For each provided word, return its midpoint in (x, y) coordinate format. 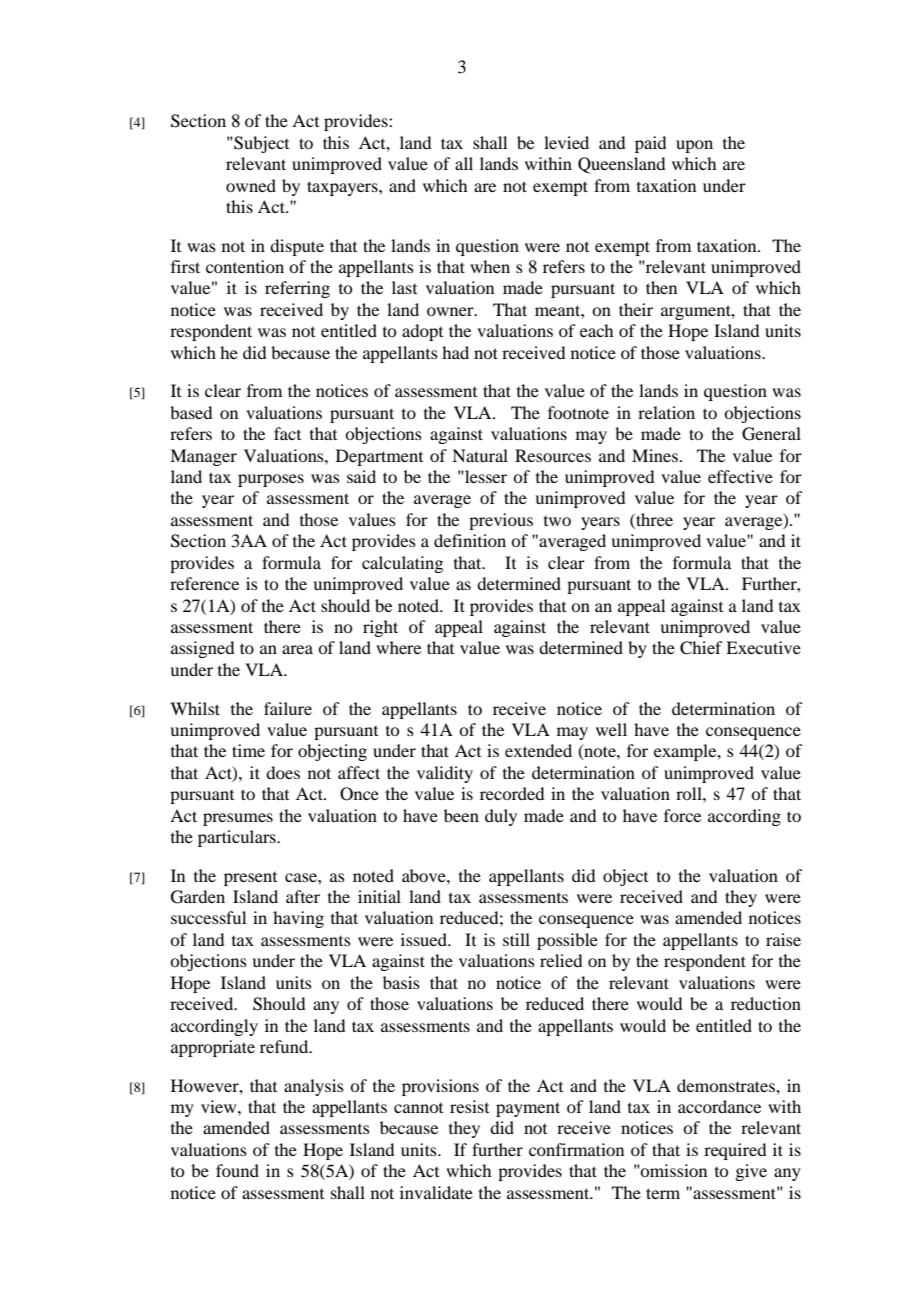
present (250, 879)
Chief (701, 648)
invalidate (436, 1192)
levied (566, 142)
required (735, 1151)
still (516, 939)
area (297, 649)
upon (694, 146)
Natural (480, 455)
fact (287, 433)
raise (783, 939)
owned (251, 185)
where (398, 647)
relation (666, 412)
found (237, 1170)
